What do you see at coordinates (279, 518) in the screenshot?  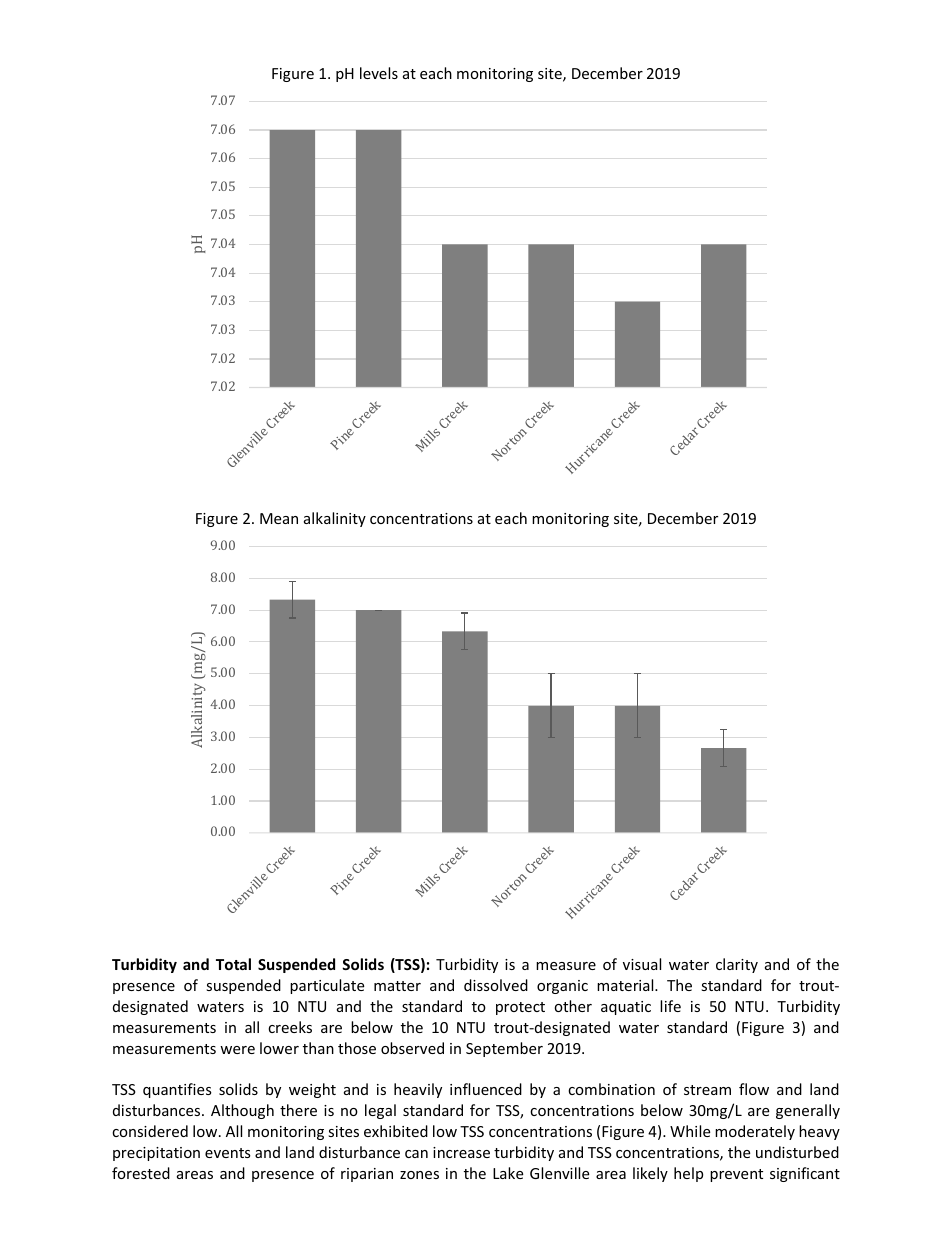 I see `Mean` at bounding box center [279, 518].
